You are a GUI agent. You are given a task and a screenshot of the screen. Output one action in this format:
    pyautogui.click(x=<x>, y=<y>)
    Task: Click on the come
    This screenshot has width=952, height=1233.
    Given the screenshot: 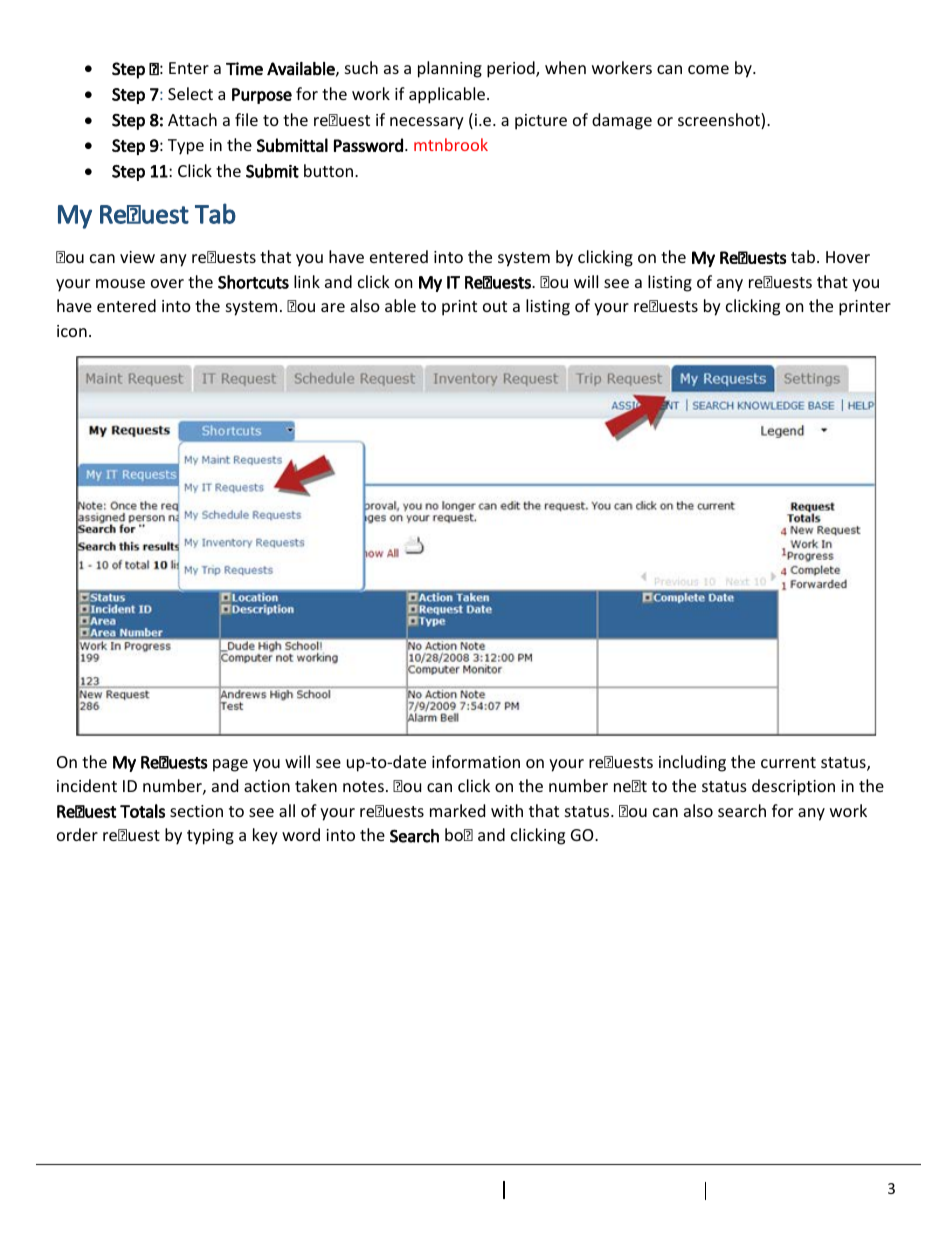 What is the action you would take?
    pyautogui.click(x=708, y=69)
